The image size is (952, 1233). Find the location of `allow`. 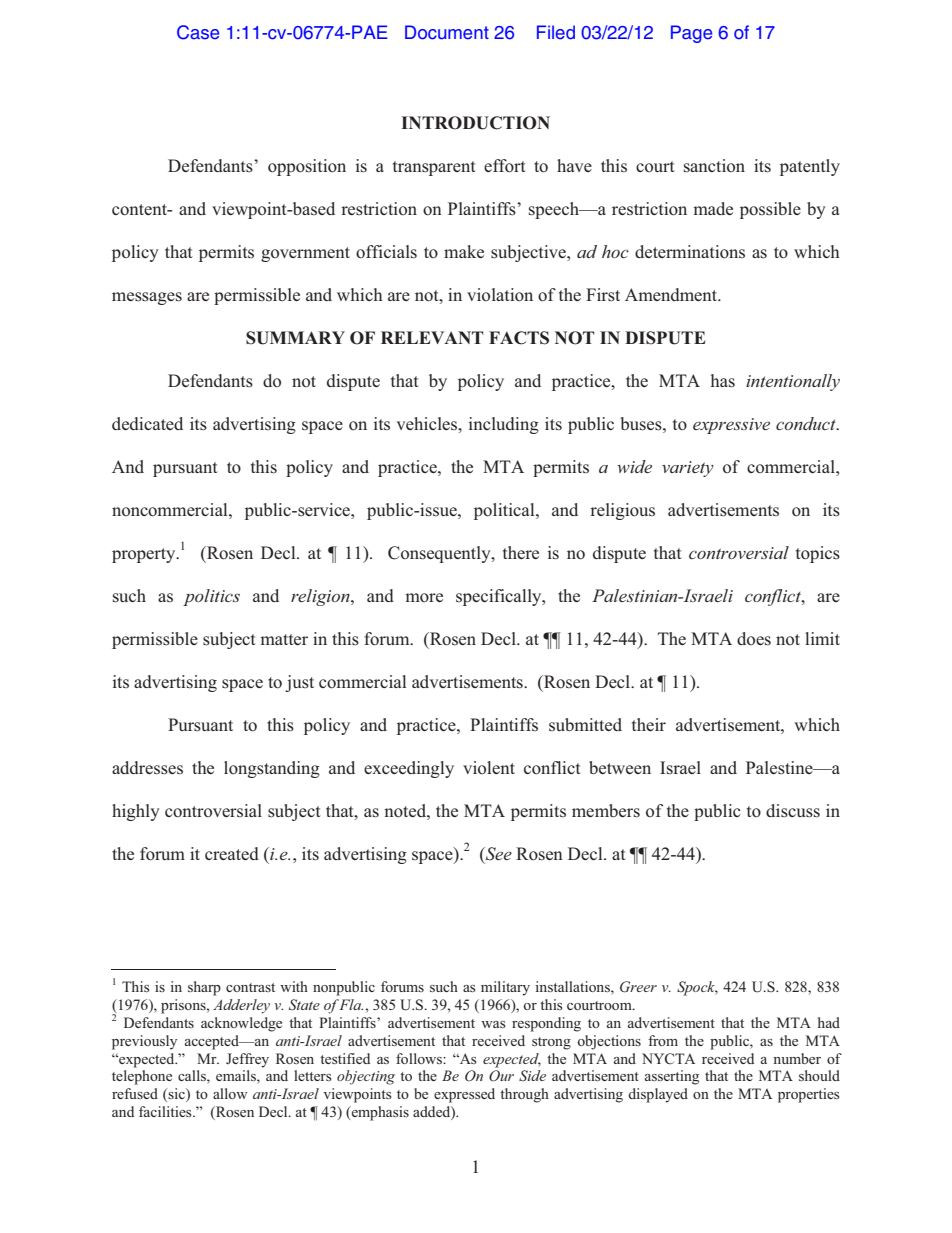

allow is located at coordinates (230, 1093).
